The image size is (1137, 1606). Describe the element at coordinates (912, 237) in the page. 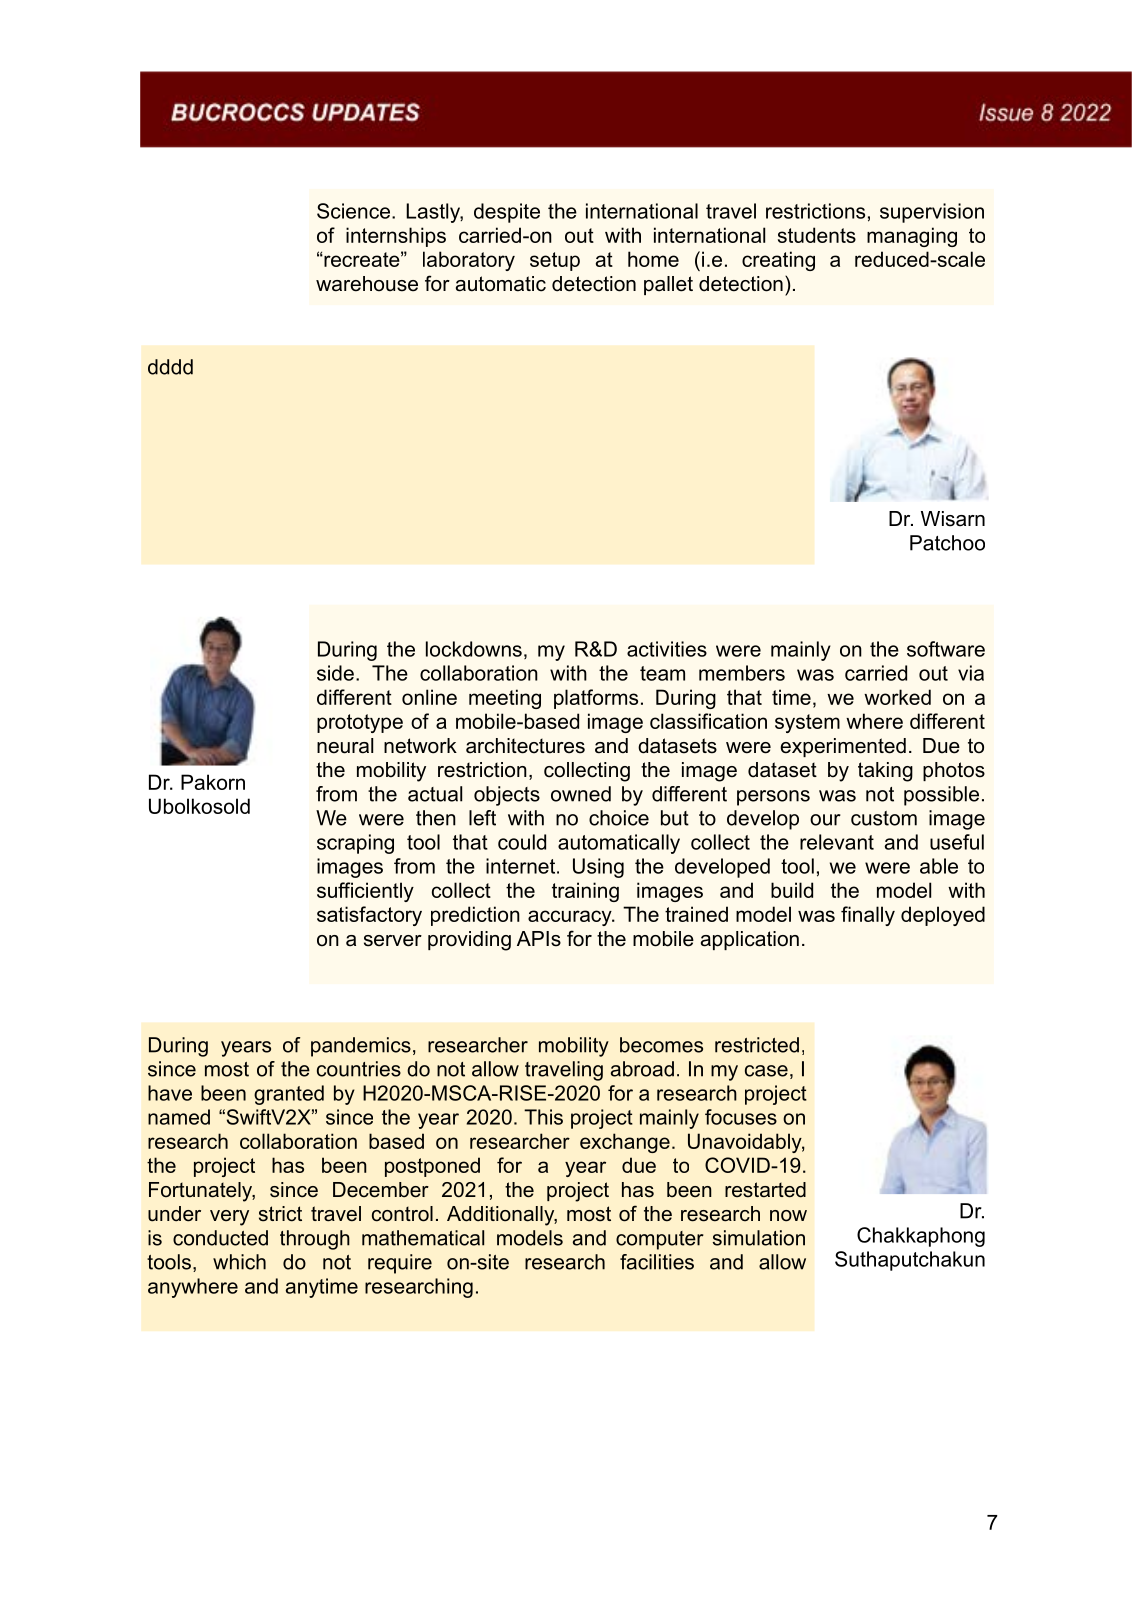

I see `managing` at that location.
